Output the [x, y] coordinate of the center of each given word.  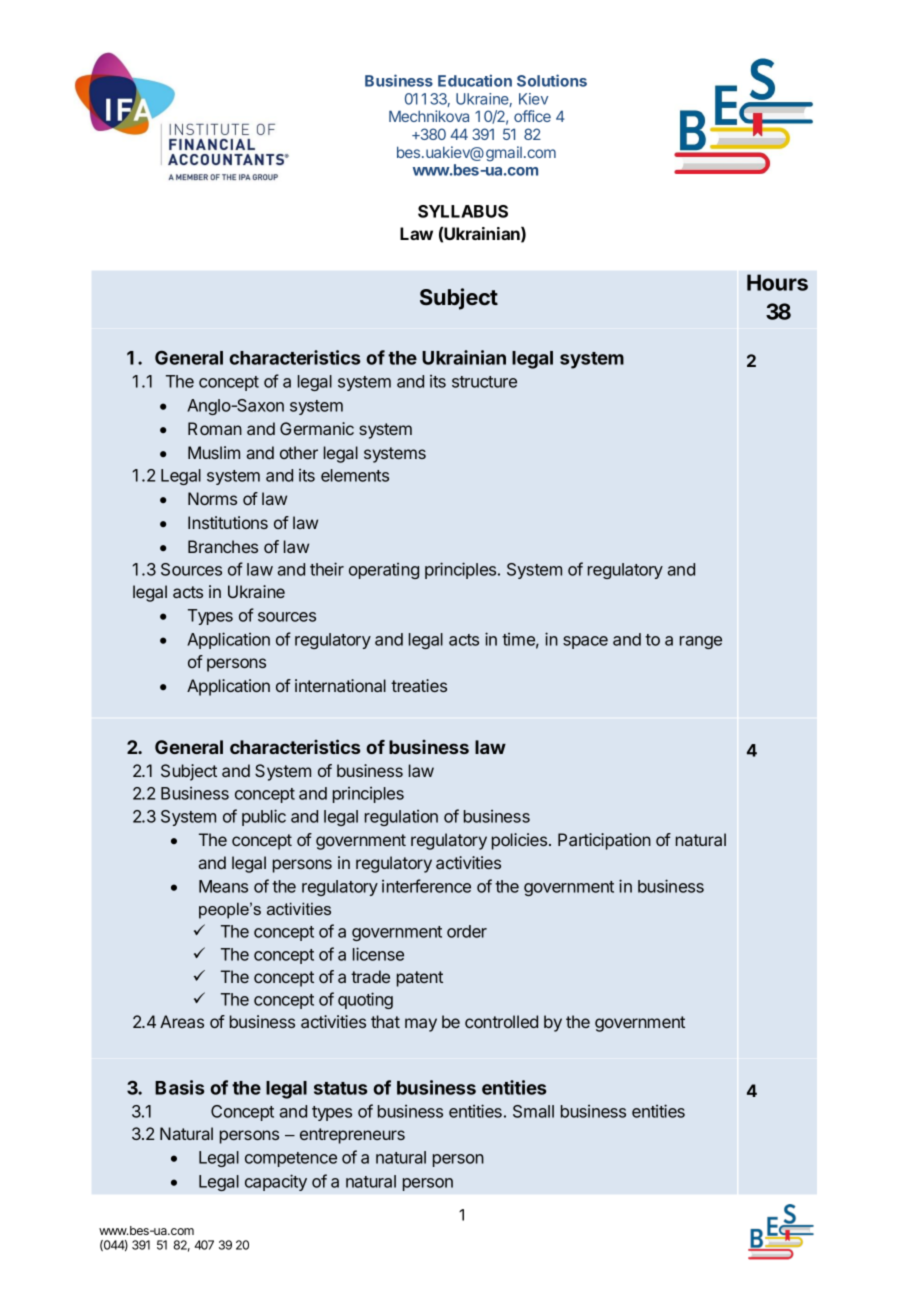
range [701, 642]
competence [291, 1159]
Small [533, 1111]
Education [475, 80]
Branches [223, 546]
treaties [419, 685]
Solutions [552, 80]
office [532, 116]
